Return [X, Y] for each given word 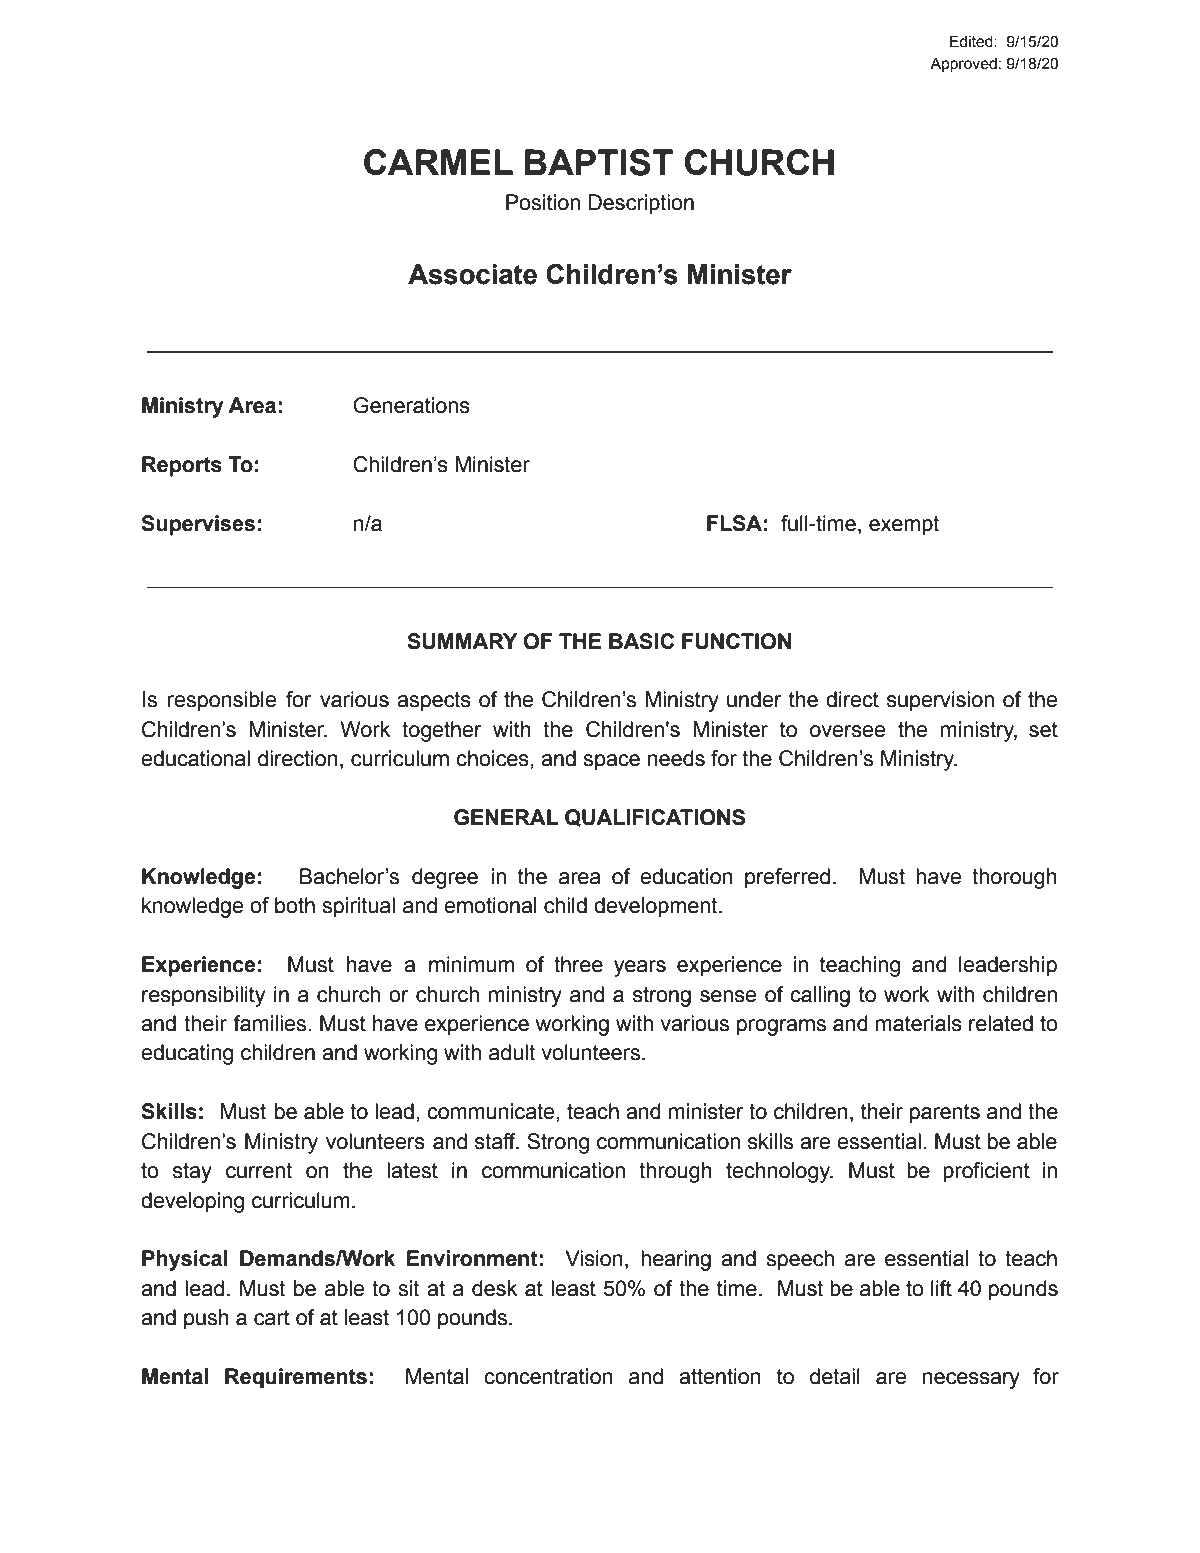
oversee [847, 731]
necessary [971, 1380]
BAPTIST [599, 162]
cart [272, 1318]
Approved [963, 64]
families [269, 1023]
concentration [548, 1376]
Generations [411, 405]
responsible [222, 701]
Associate [472, 274]
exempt [904, 526]
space [611, 762]
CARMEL [438, 162]
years [640, 968]
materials [919, 1023]
